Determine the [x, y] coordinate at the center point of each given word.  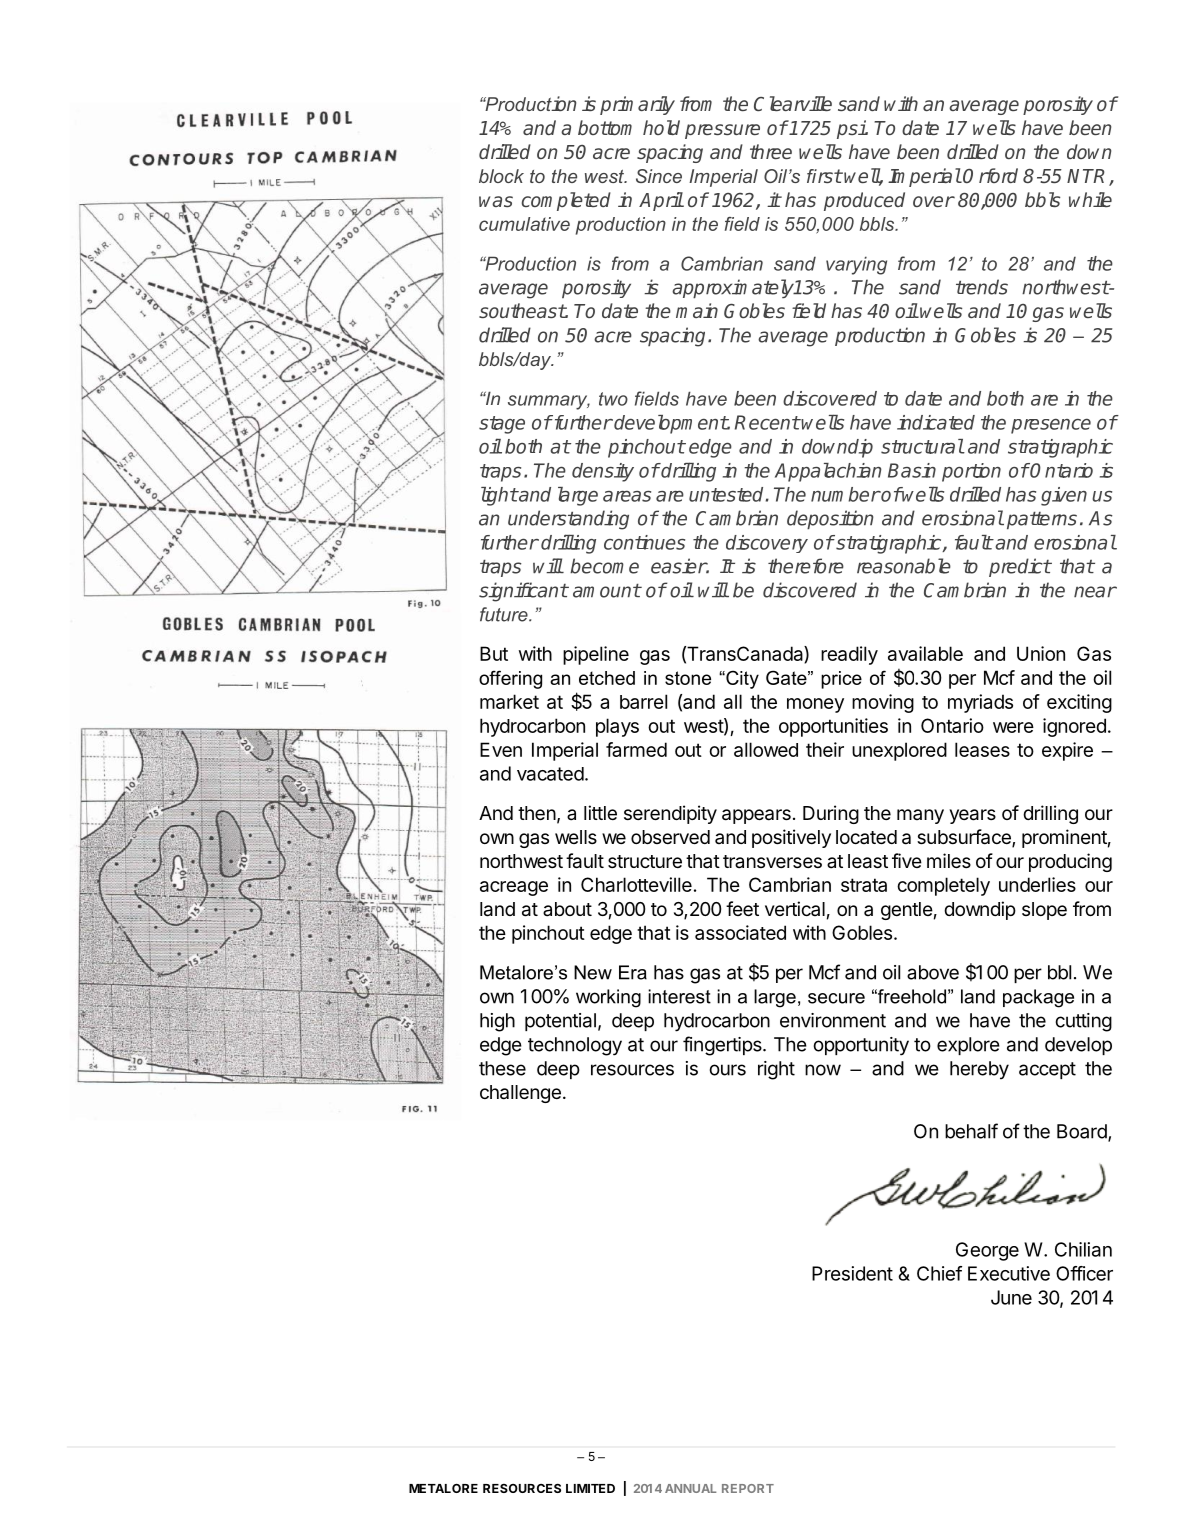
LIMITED [590, 1488]
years [972, 816]
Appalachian [828, 472]
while [1090, 199]
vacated [550, 774]
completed [566, 201]
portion [971, 472]
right [776, 1070]
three [771, 151]
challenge [520, 1094]
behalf [971, 1131]
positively [791, 838]
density [603, 472]
